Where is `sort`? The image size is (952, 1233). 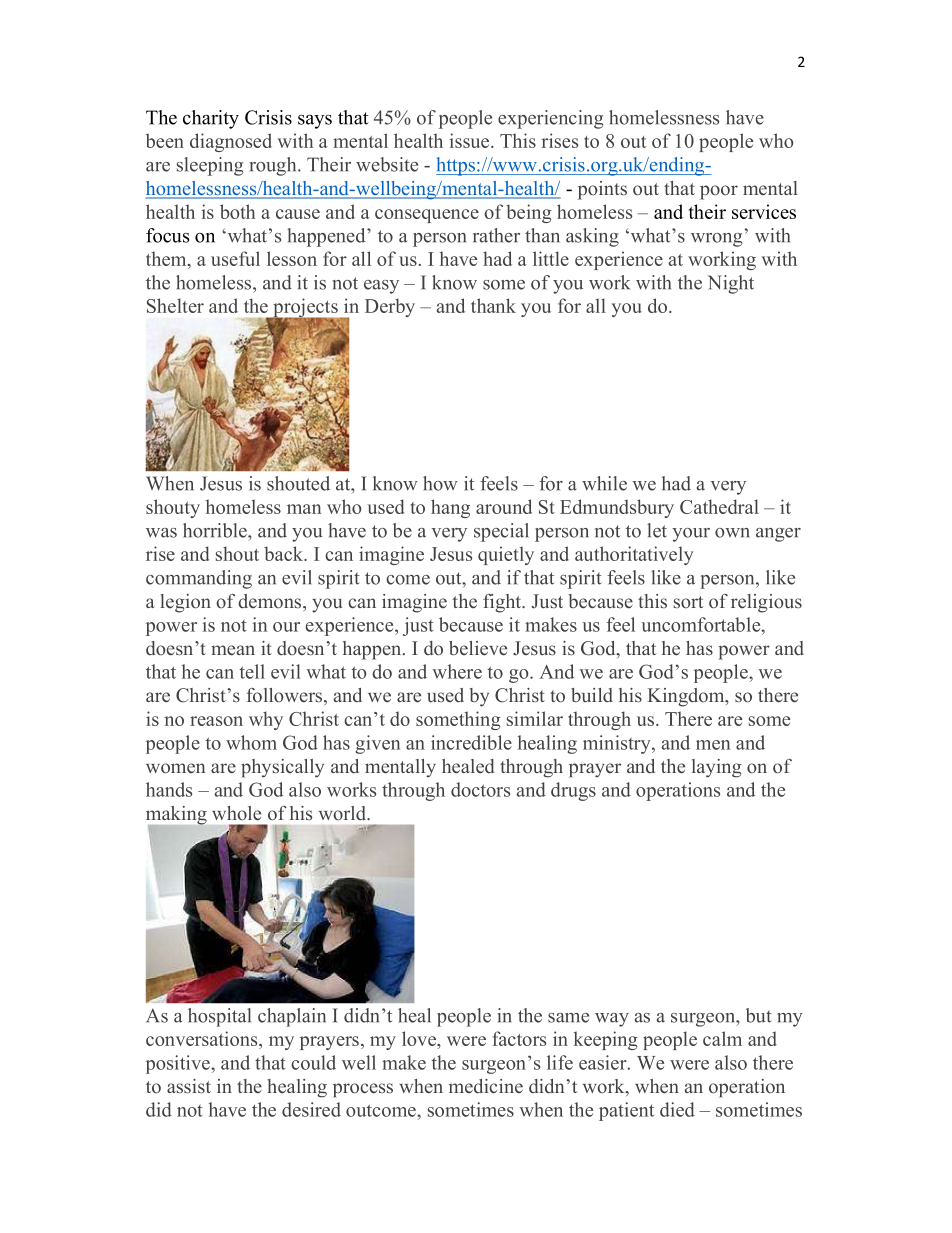
sort is located at coordinates (688, 602).
